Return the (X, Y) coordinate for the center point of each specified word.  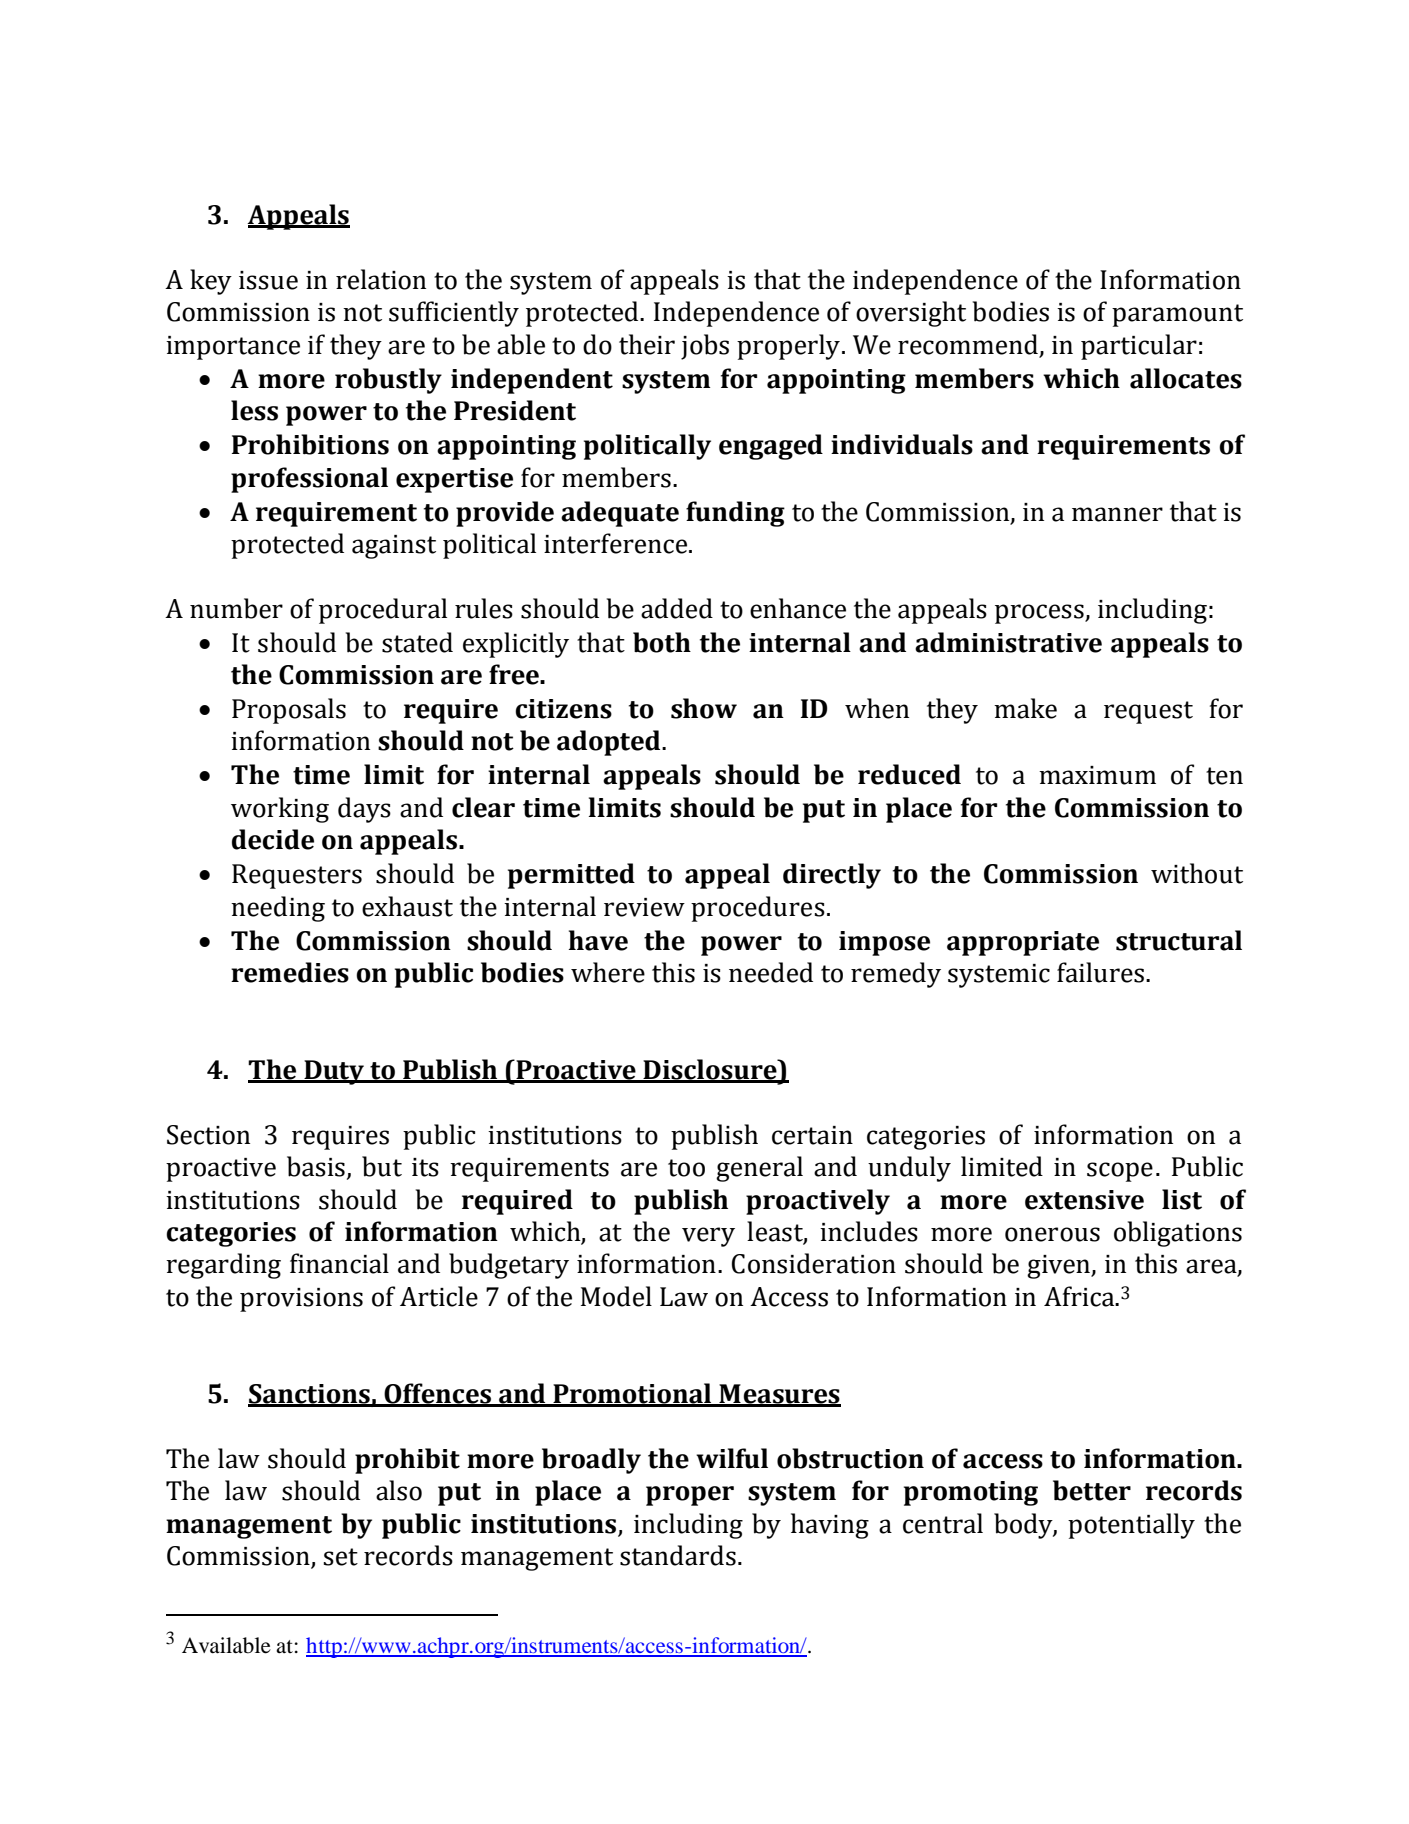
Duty (334, 1072)
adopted (610, 743)
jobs (705, 347)
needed (771, 972)
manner (1117, 514)
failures (1100, 972)
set (340, 1557)
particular (1139, 347)
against (394, 547)
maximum (1097, 775)
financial (339, 1263)
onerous (1052, 1234)
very (708, 1237)
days (364, 810)
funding (735, 514)
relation (381, 279)
